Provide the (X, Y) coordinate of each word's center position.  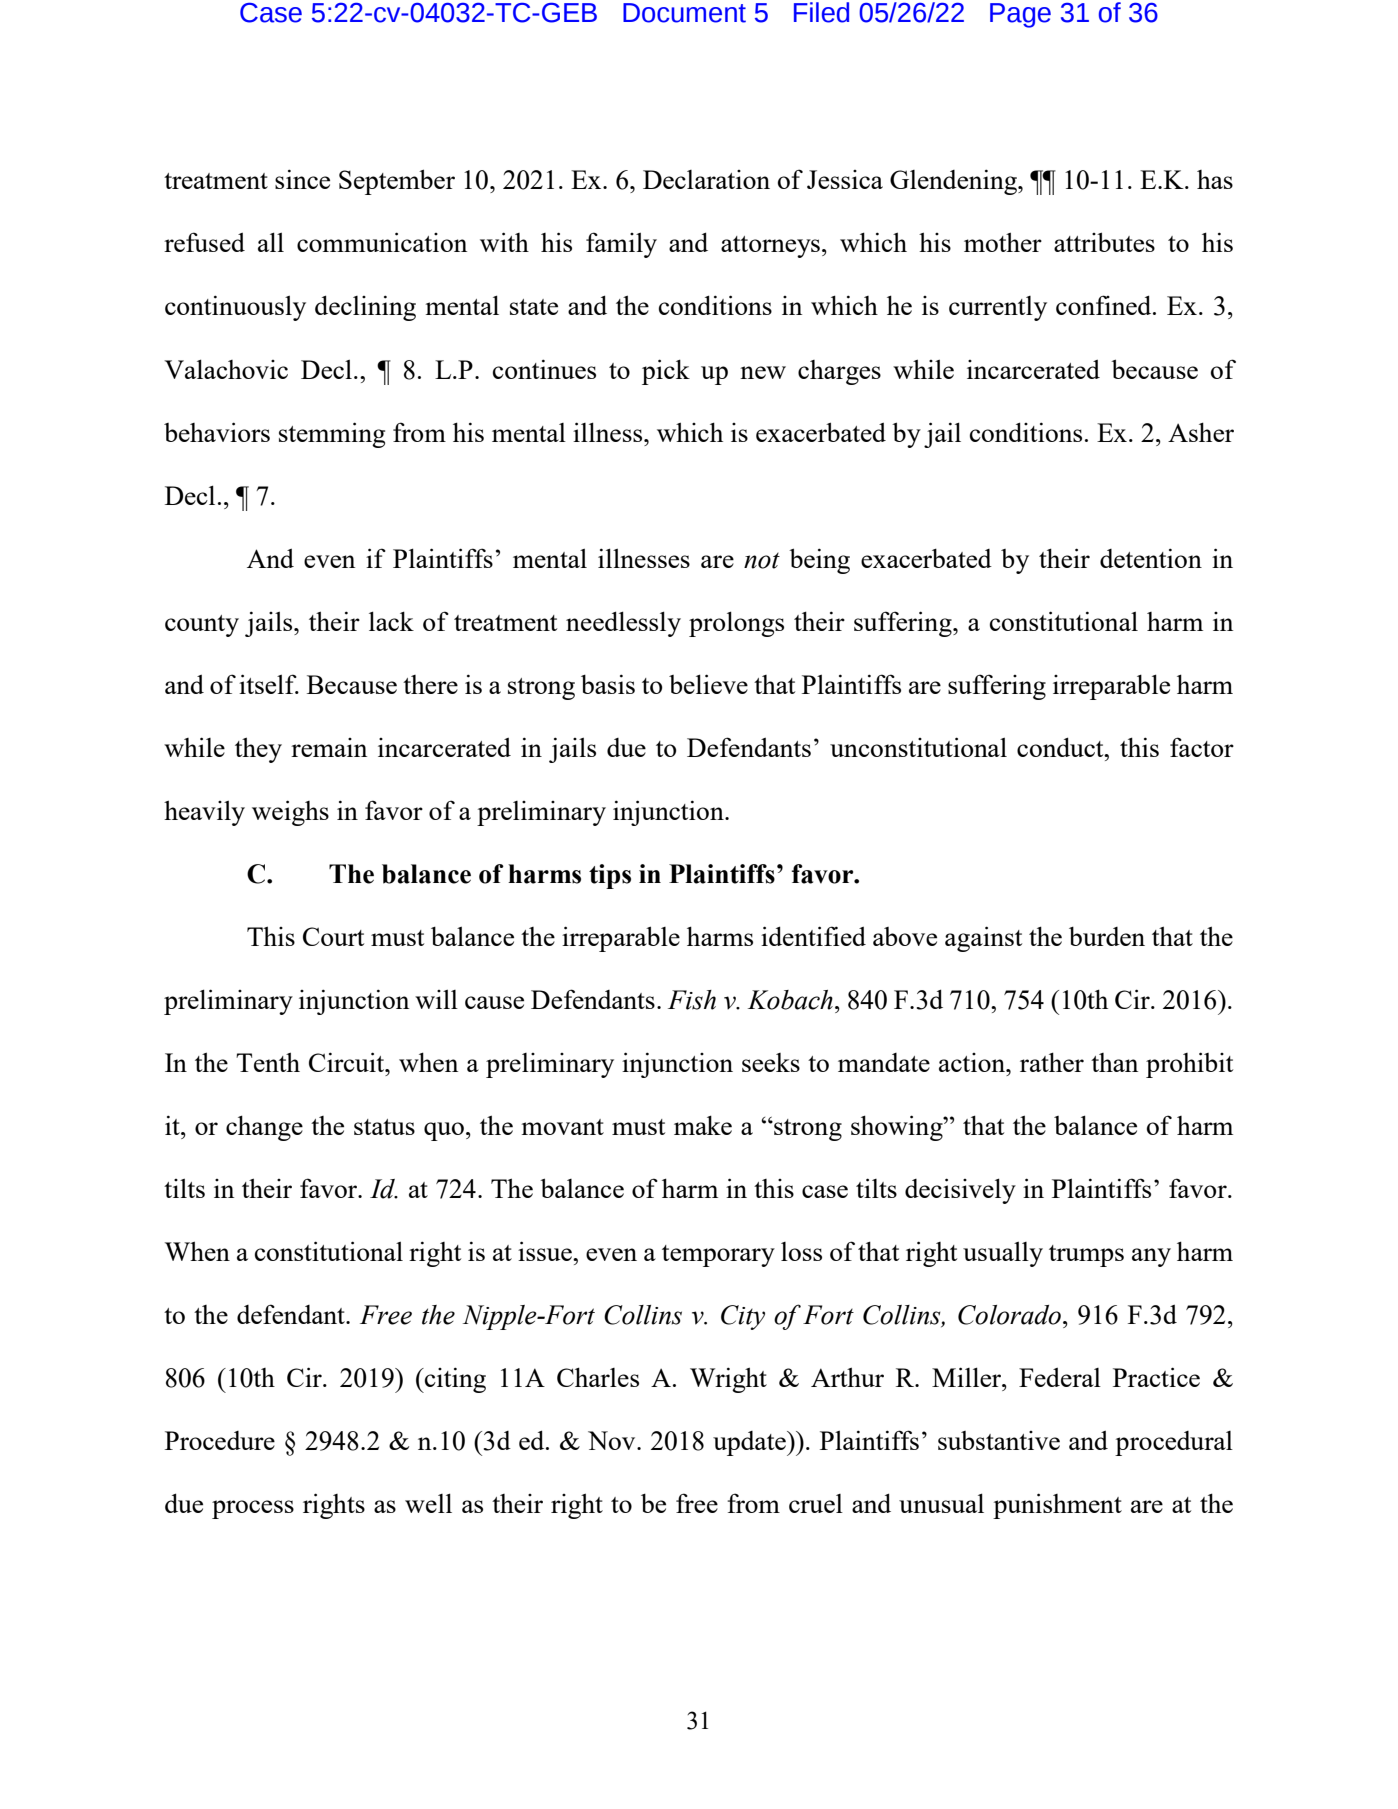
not (762, 561)
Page (1020, 15)
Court (333, 936)
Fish (692, 1000)
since (302, 179)
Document (684, 13)
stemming (332, 435)
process (253, 1509)
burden (1107, 936)
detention (1151, 558)
